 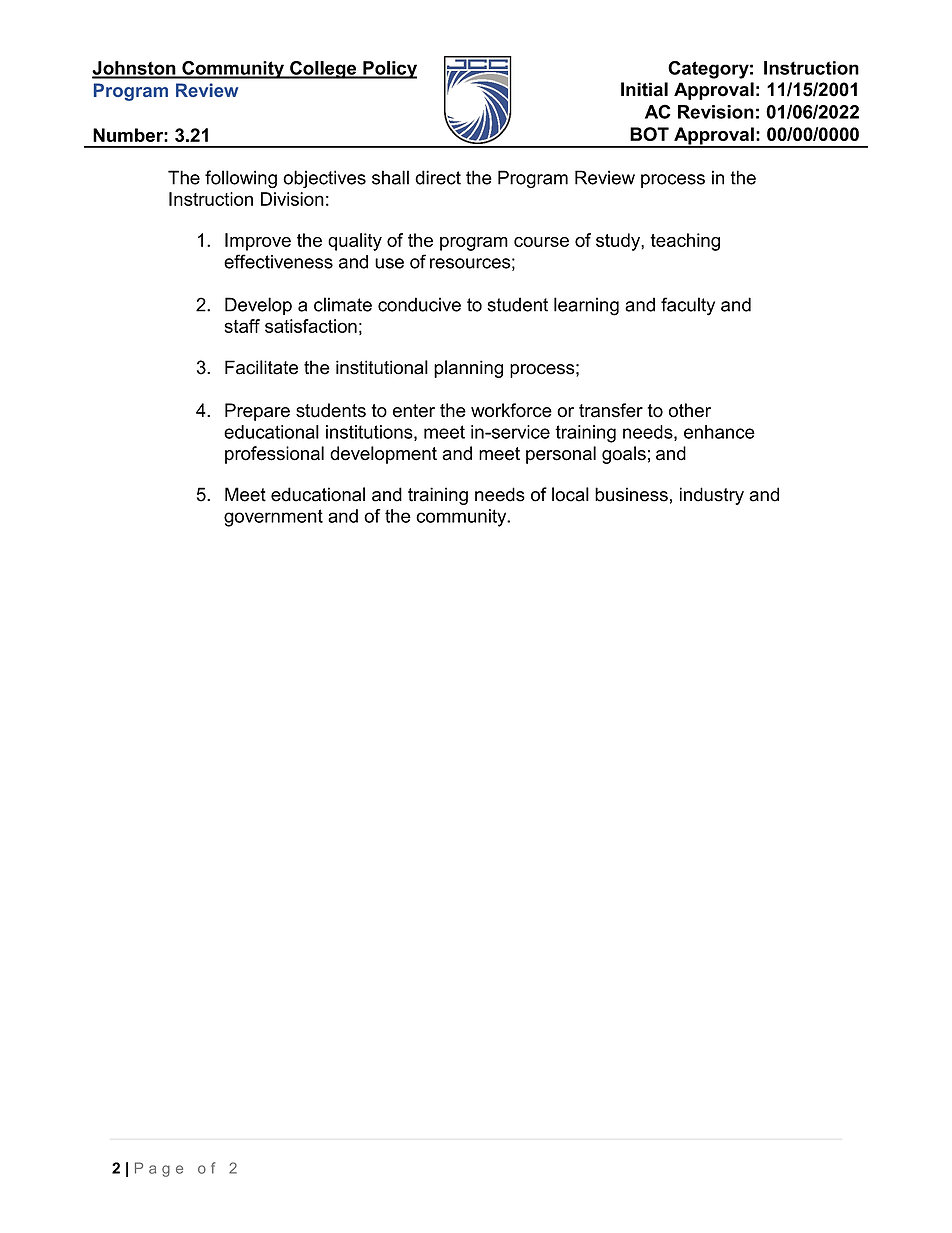 I want to click on planning, so click(x=468, y=369).
